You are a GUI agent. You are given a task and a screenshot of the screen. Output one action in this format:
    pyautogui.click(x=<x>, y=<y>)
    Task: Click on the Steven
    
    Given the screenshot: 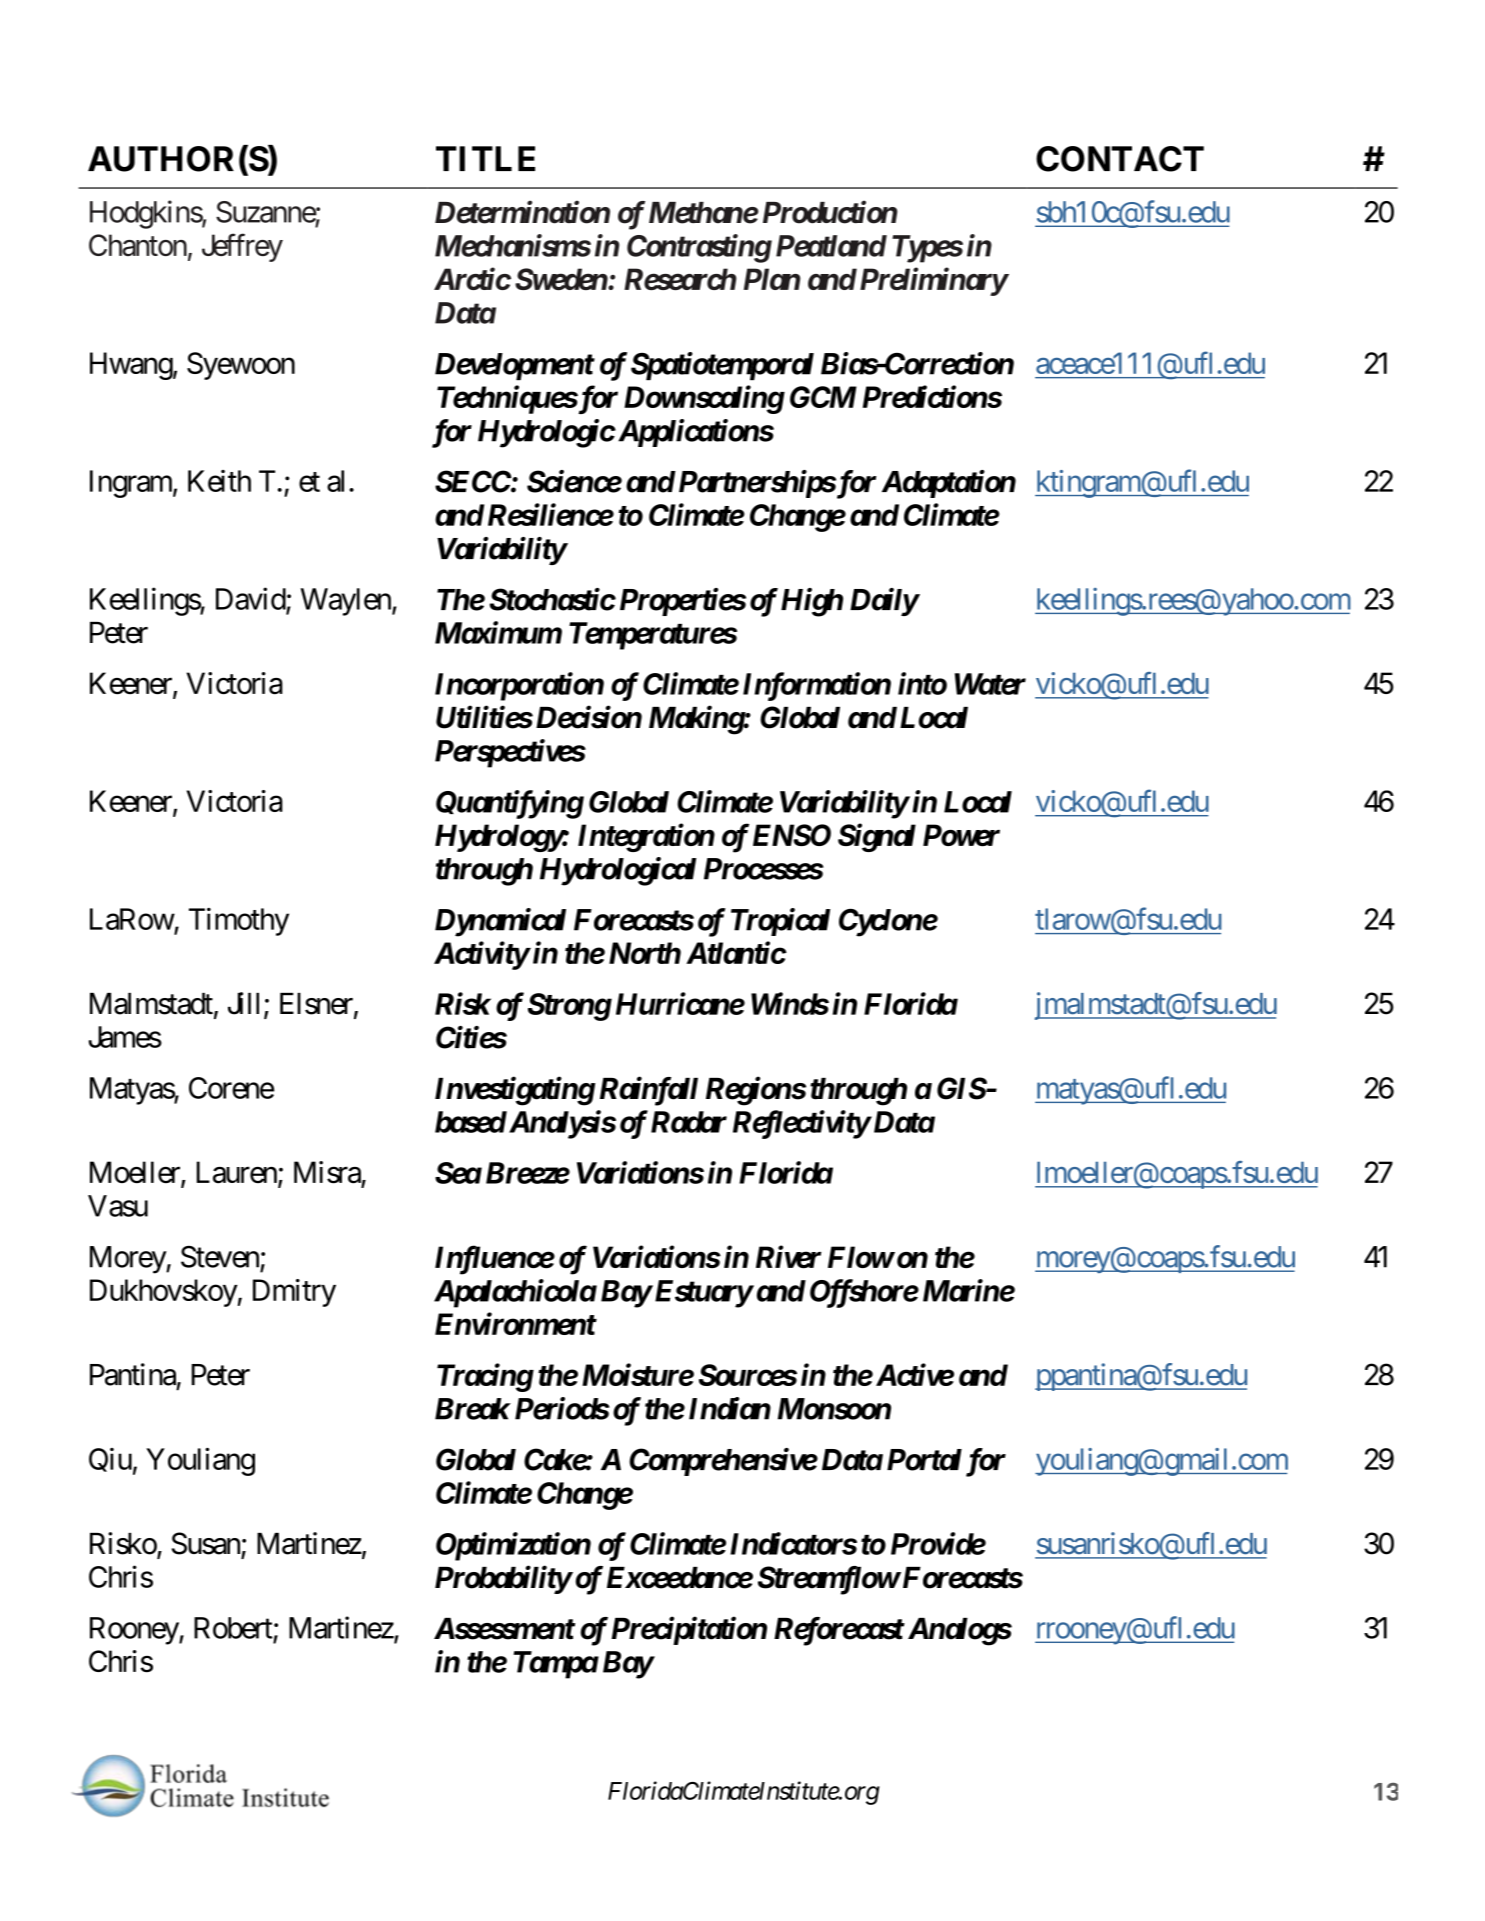 What is the action you would take?
    pyautogui.click(x=220, y=1257)
